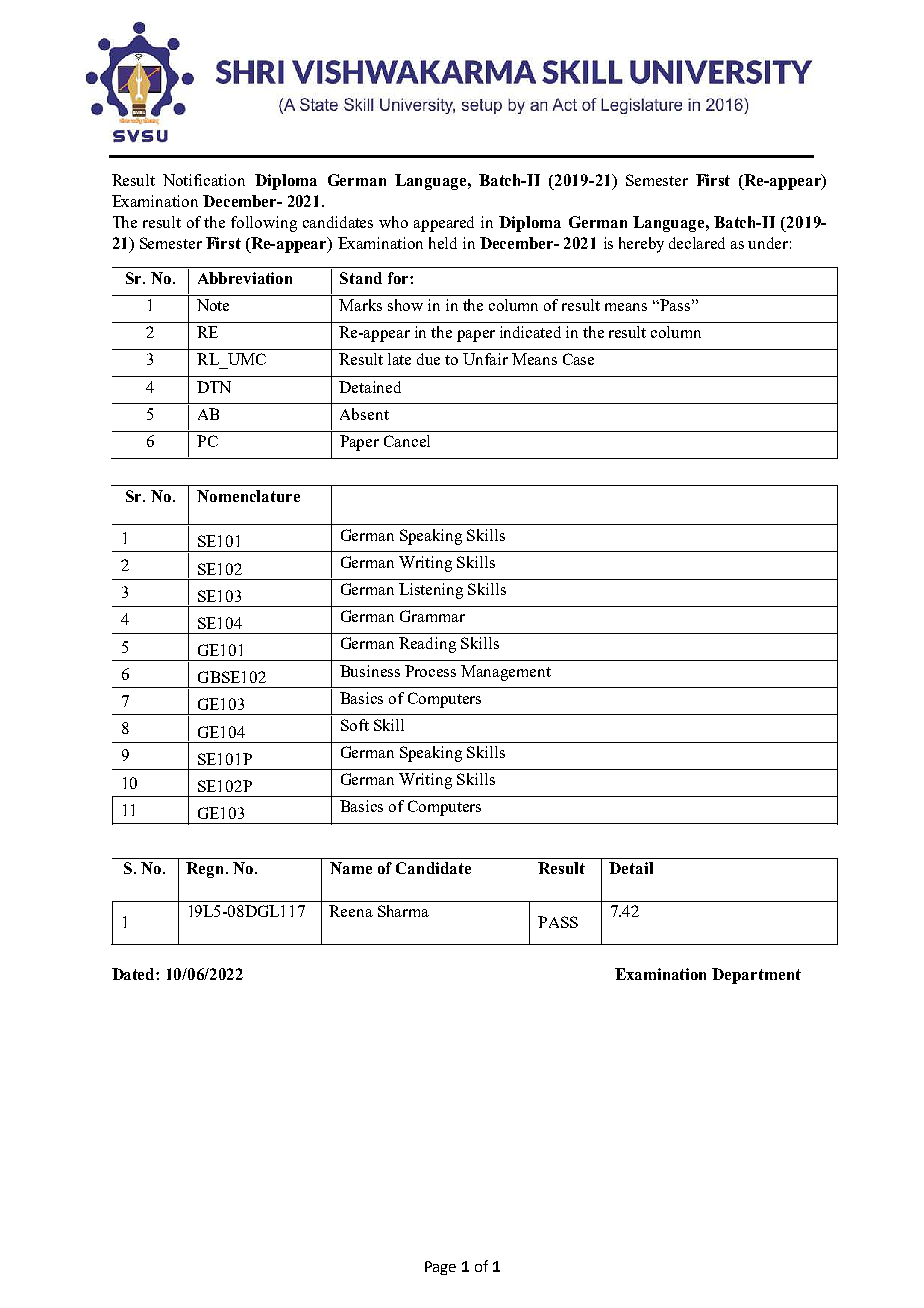  What do you see at coordinates (697, 243) in the image?
I see `declared` at bounding box center [697, 243].
